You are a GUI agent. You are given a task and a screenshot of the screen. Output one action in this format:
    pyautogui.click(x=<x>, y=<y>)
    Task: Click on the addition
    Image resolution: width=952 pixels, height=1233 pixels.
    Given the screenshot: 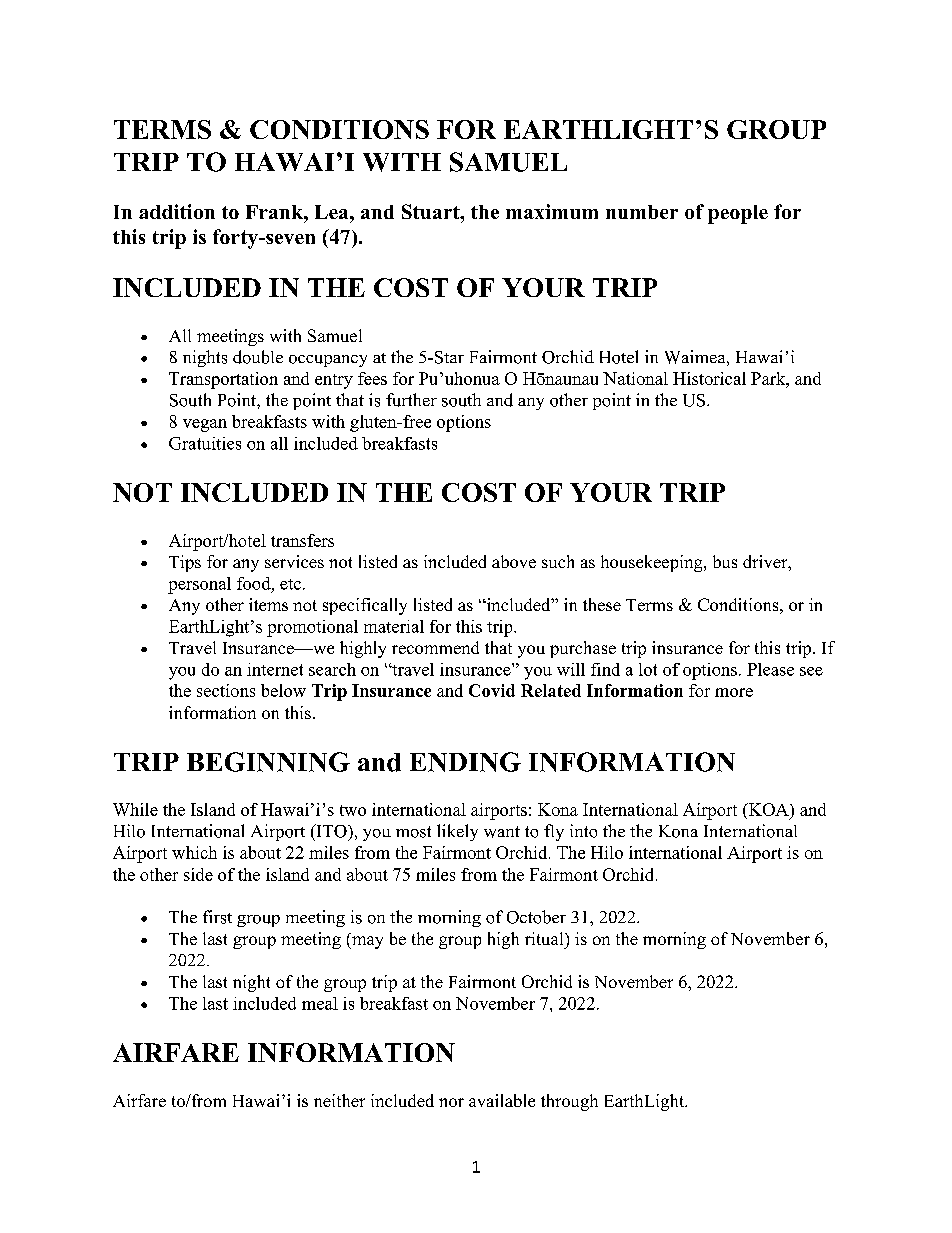 What is the action you would take?
    pyautogui.click(x=177, y=211)
